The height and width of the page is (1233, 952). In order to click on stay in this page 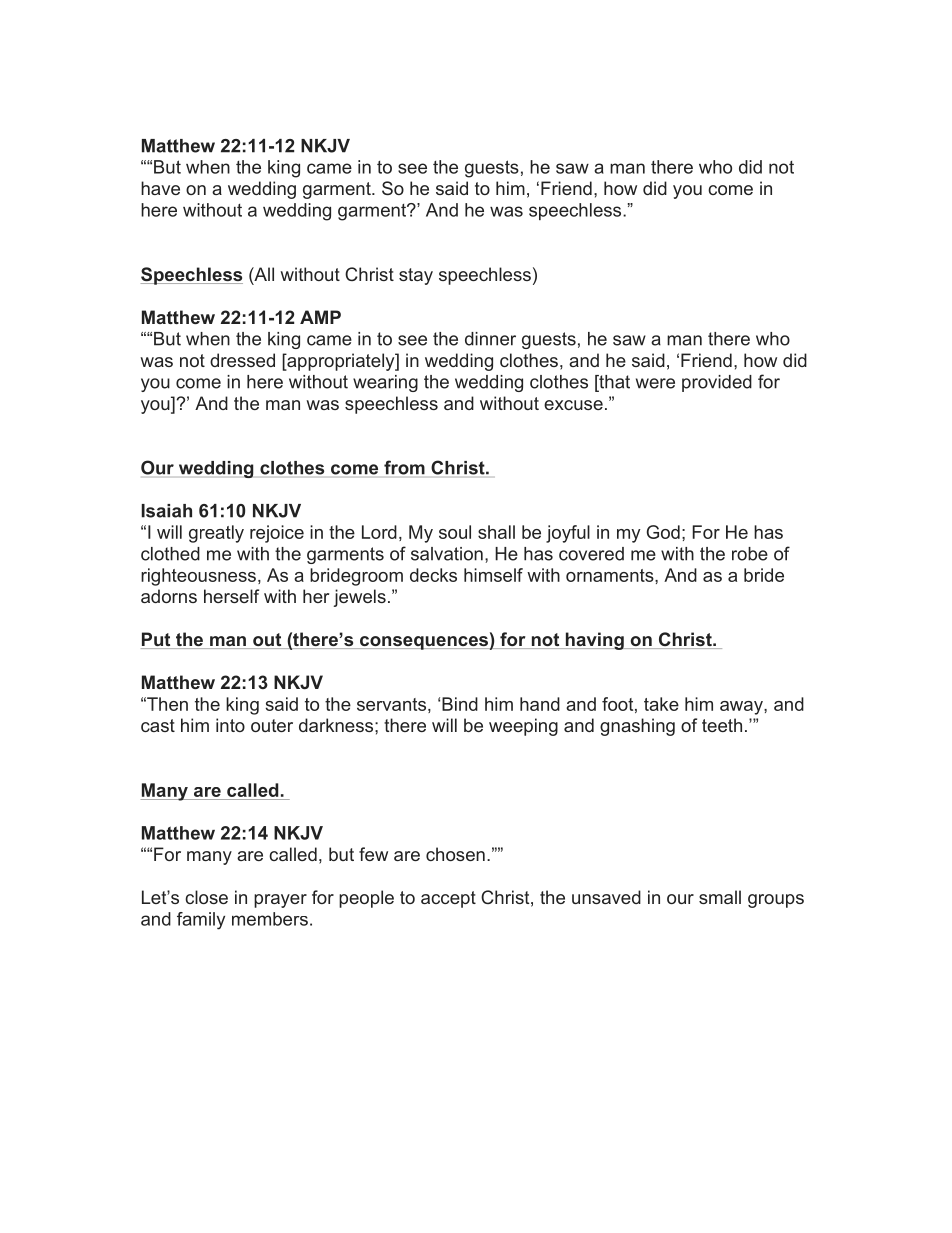, I will do `click(416, 276)`.
